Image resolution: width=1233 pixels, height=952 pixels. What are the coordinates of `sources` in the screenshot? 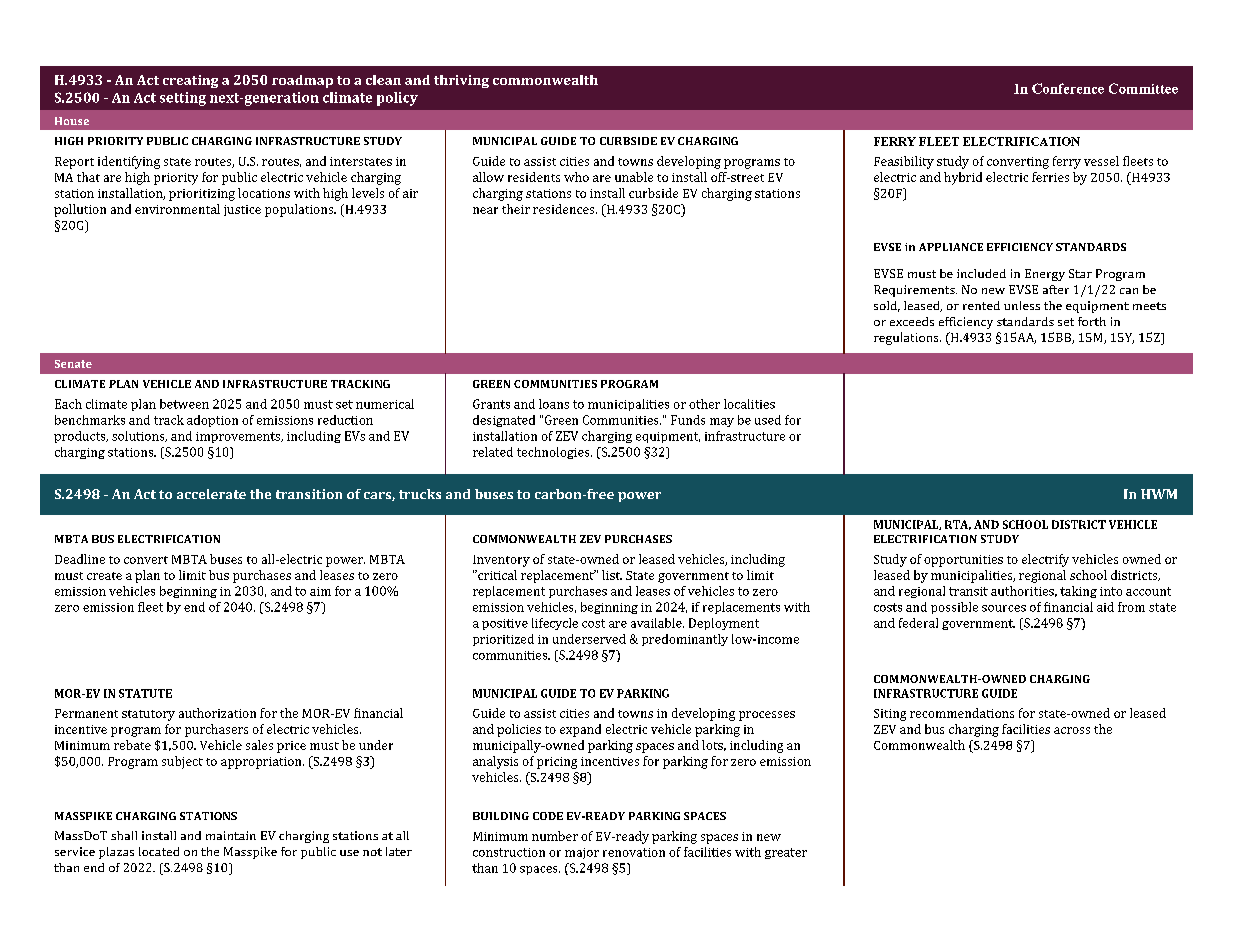 It's located at (1004, 608).
